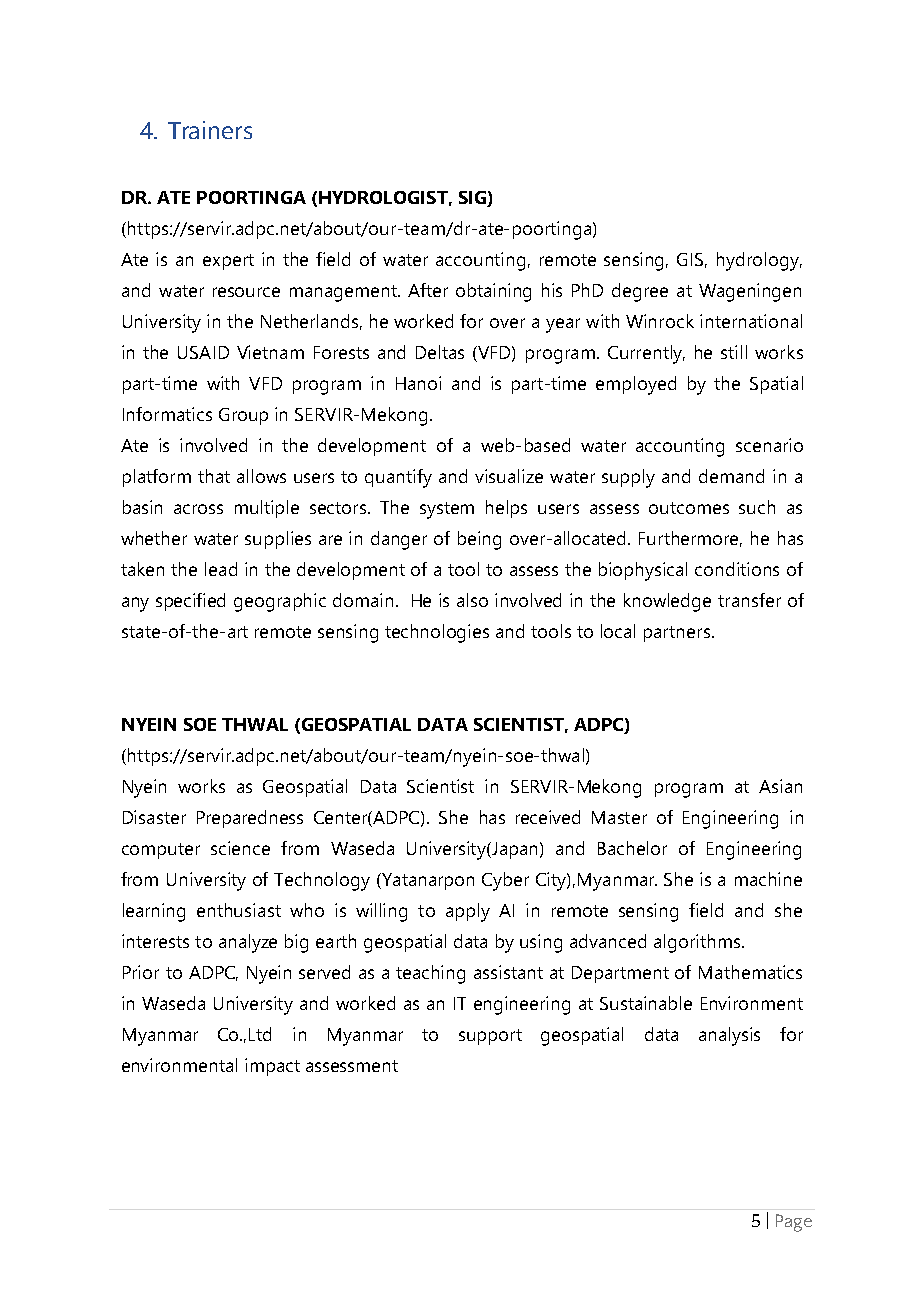  What do you see at coordinates (749, 600) in the image?
I see `transfer` at bounding box center [749, 600].
